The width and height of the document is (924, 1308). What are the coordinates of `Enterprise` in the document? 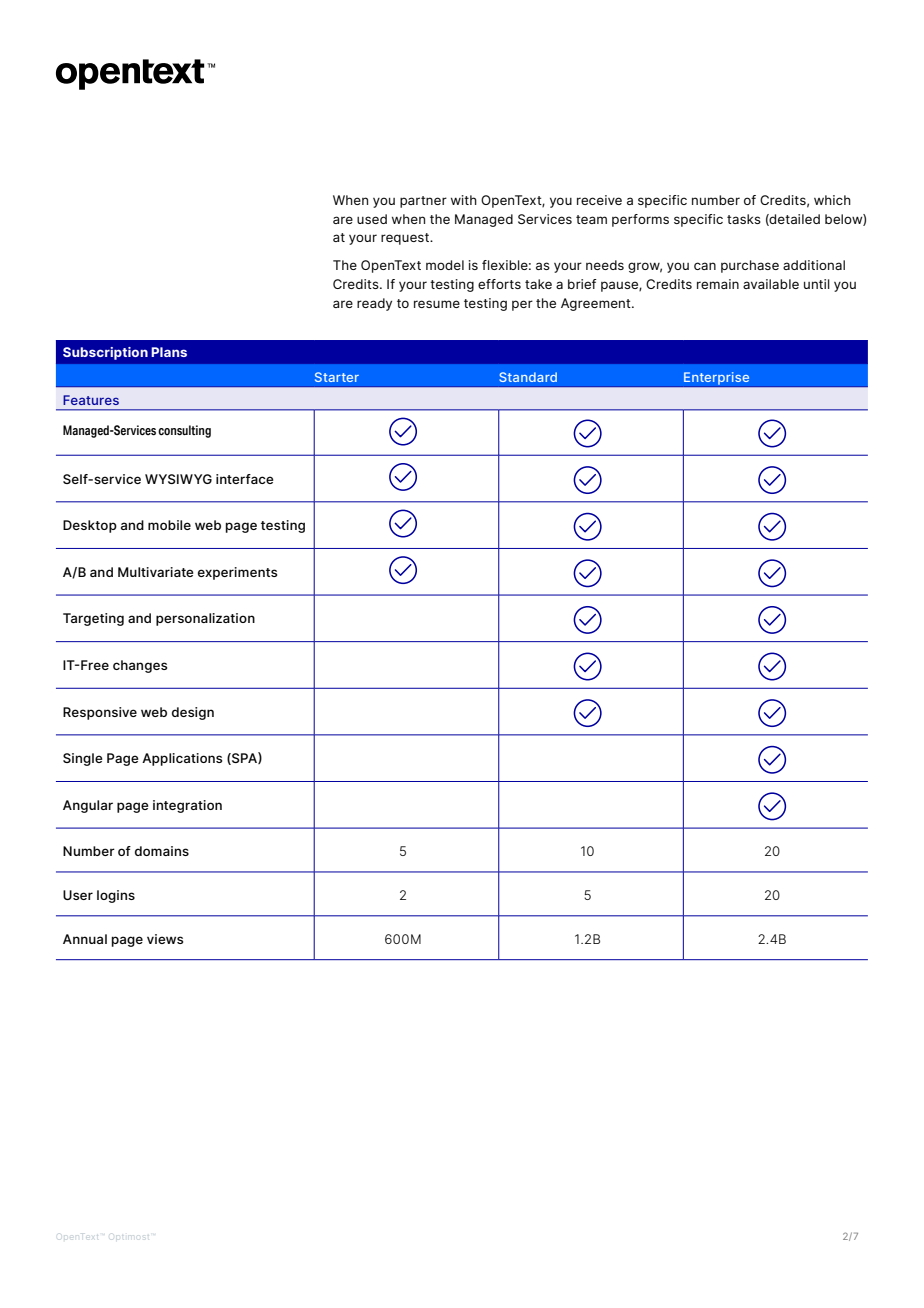 It's located at (717, 379).
